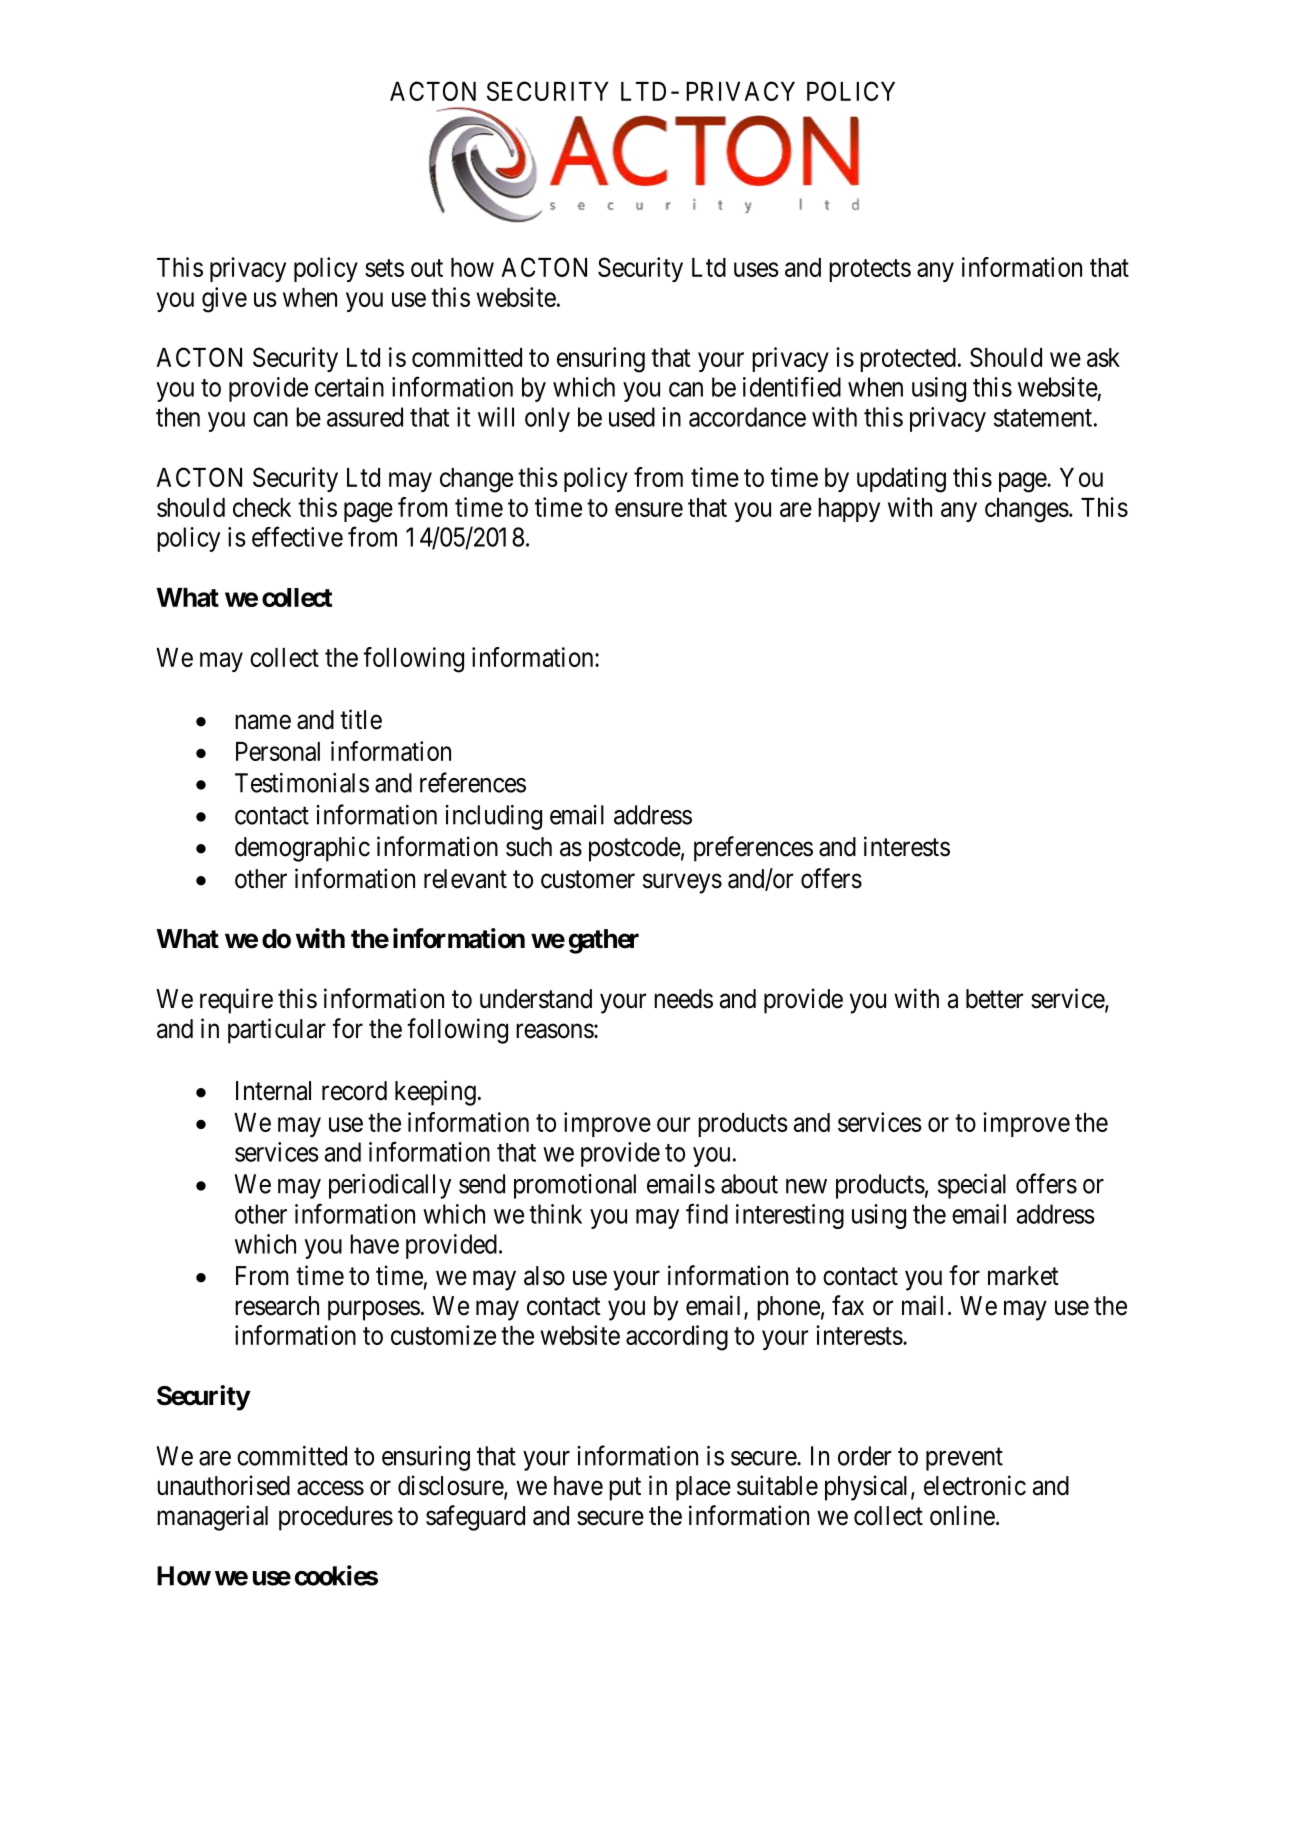  I want to click on better, so click(994, 999).
